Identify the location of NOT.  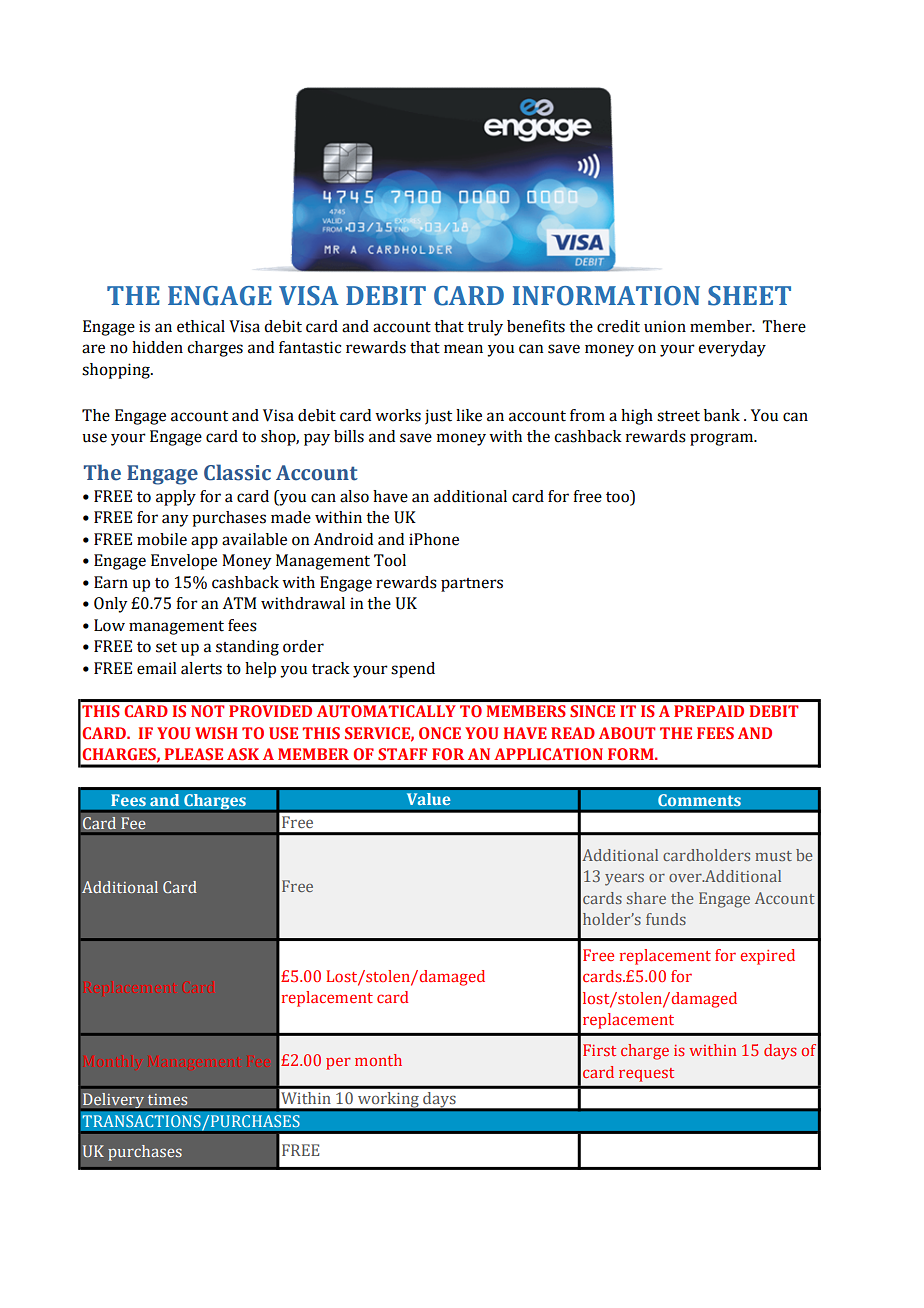
(207, 711).
